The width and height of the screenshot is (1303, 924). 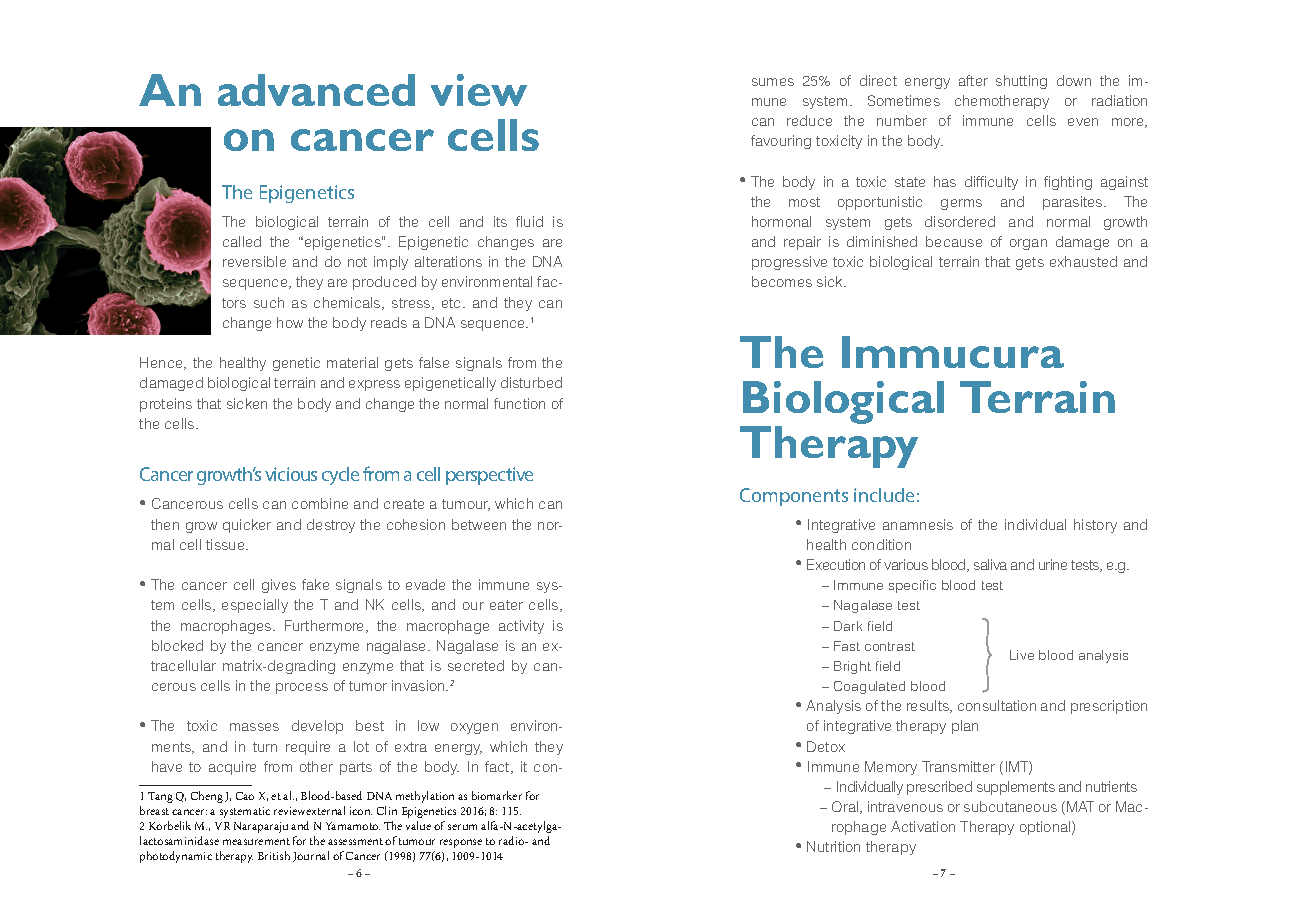 I want to click on gives, so click(x=279, y=586).
